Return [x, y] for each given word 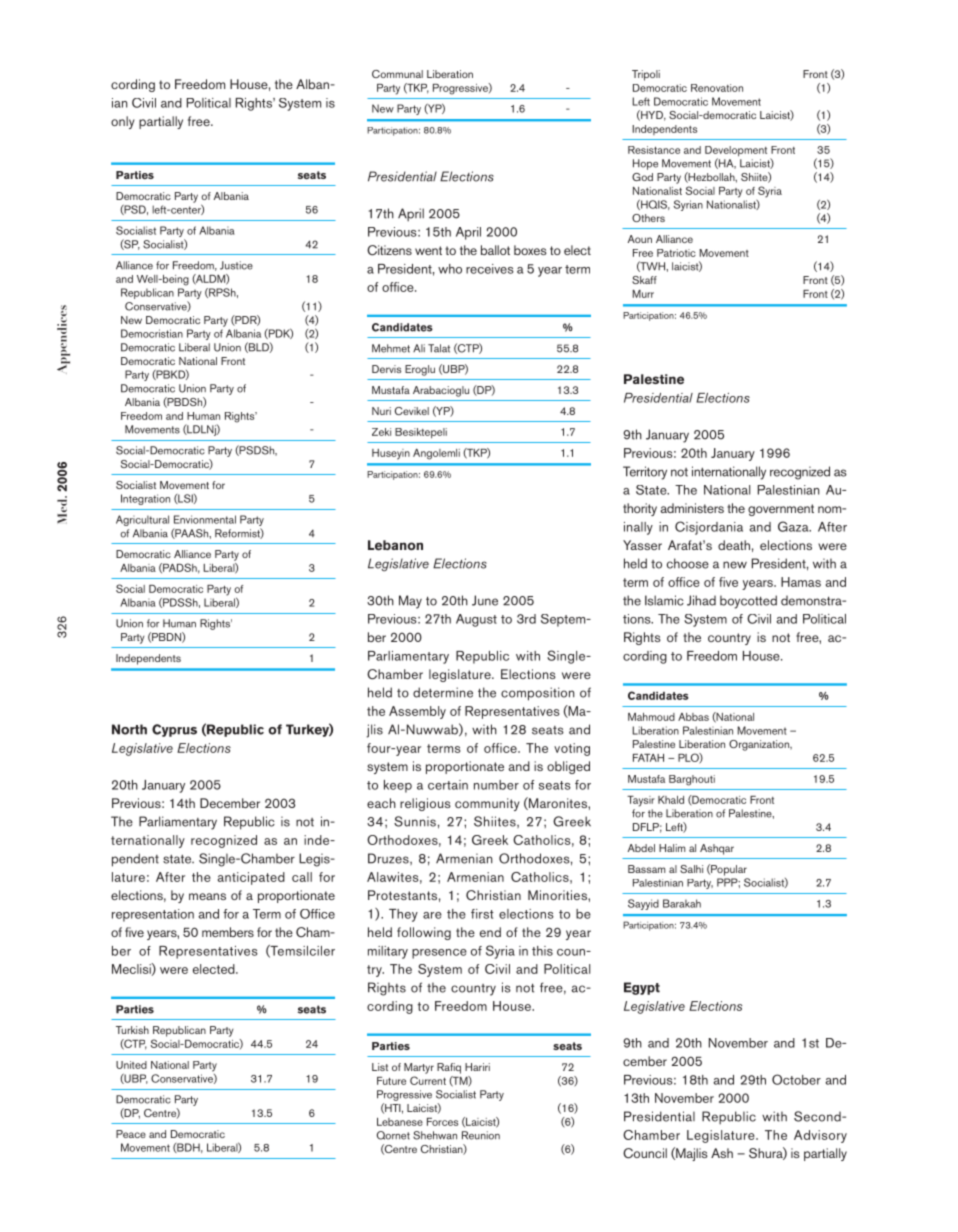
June [485, 600]
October [796, 1079]
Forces [442, 1122]
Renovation [717, 88]
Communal [397, 74]
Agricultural [142, 520]
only [123, 122]
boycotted [748, 602]
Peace [131, 1134]
